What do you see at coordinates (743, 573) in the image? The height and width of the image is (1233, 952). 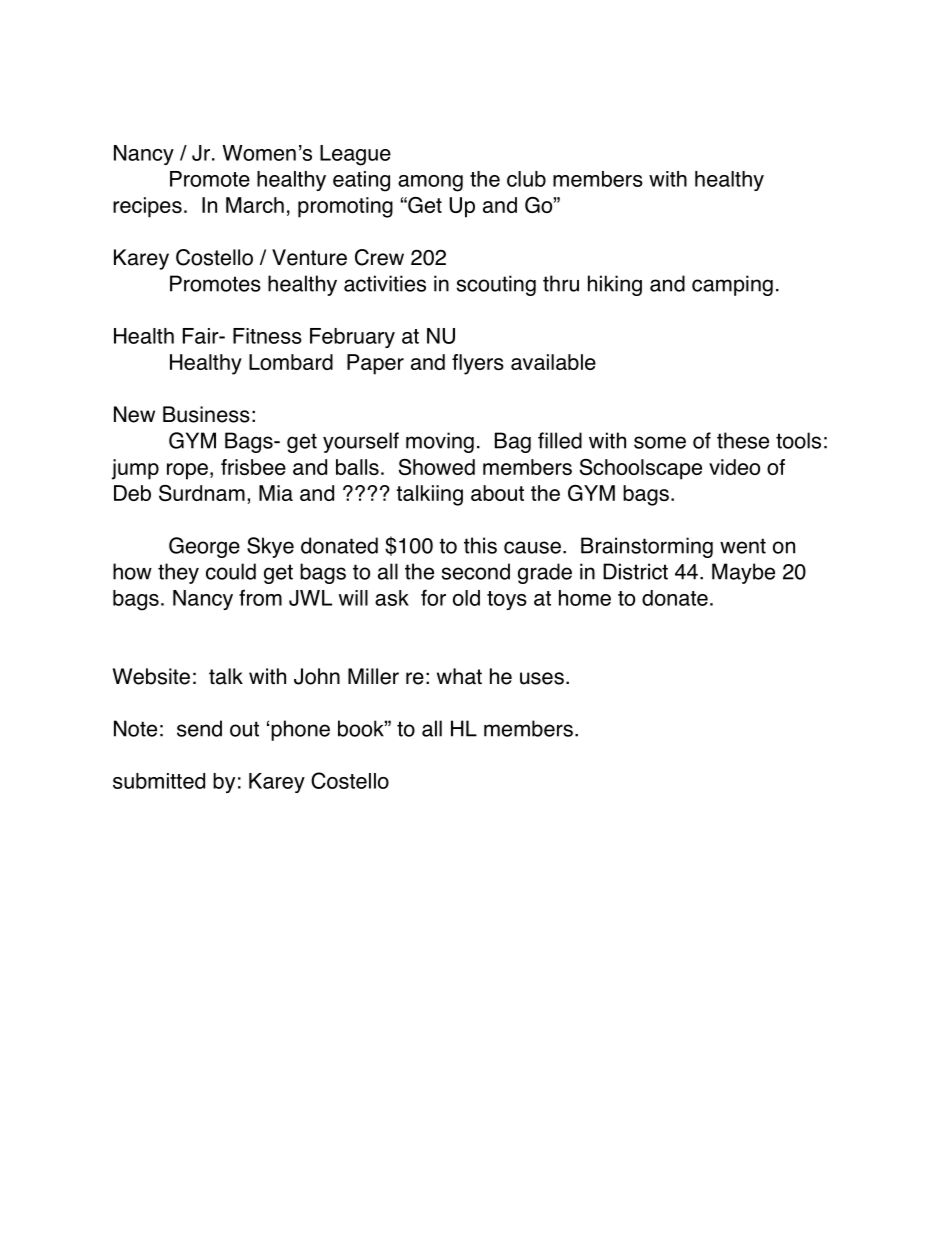 I see `Maybe` at bounding box center [743, 573].
